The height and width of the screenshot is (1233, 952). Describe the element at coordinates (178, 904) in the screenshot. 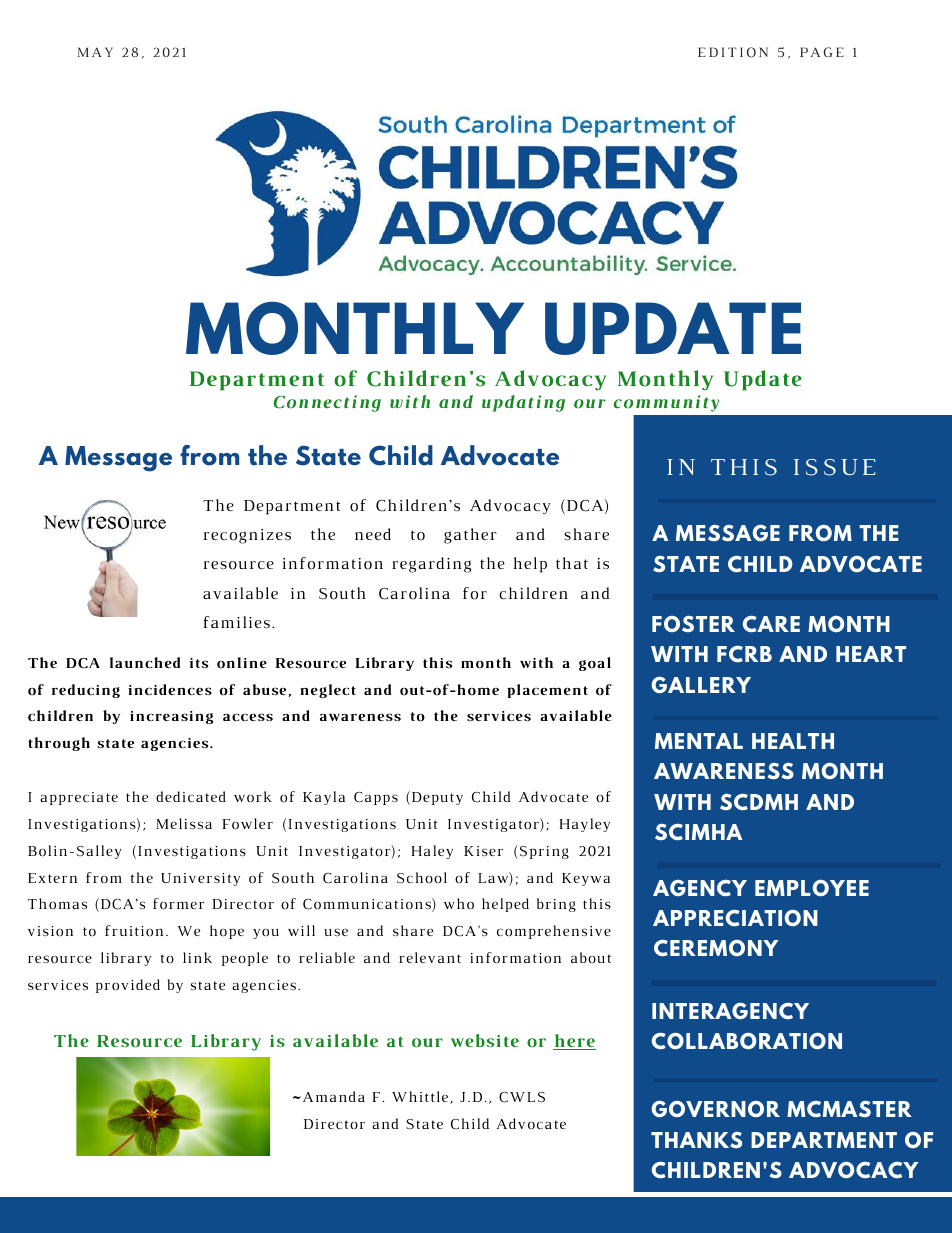

I see `former` at that location.
